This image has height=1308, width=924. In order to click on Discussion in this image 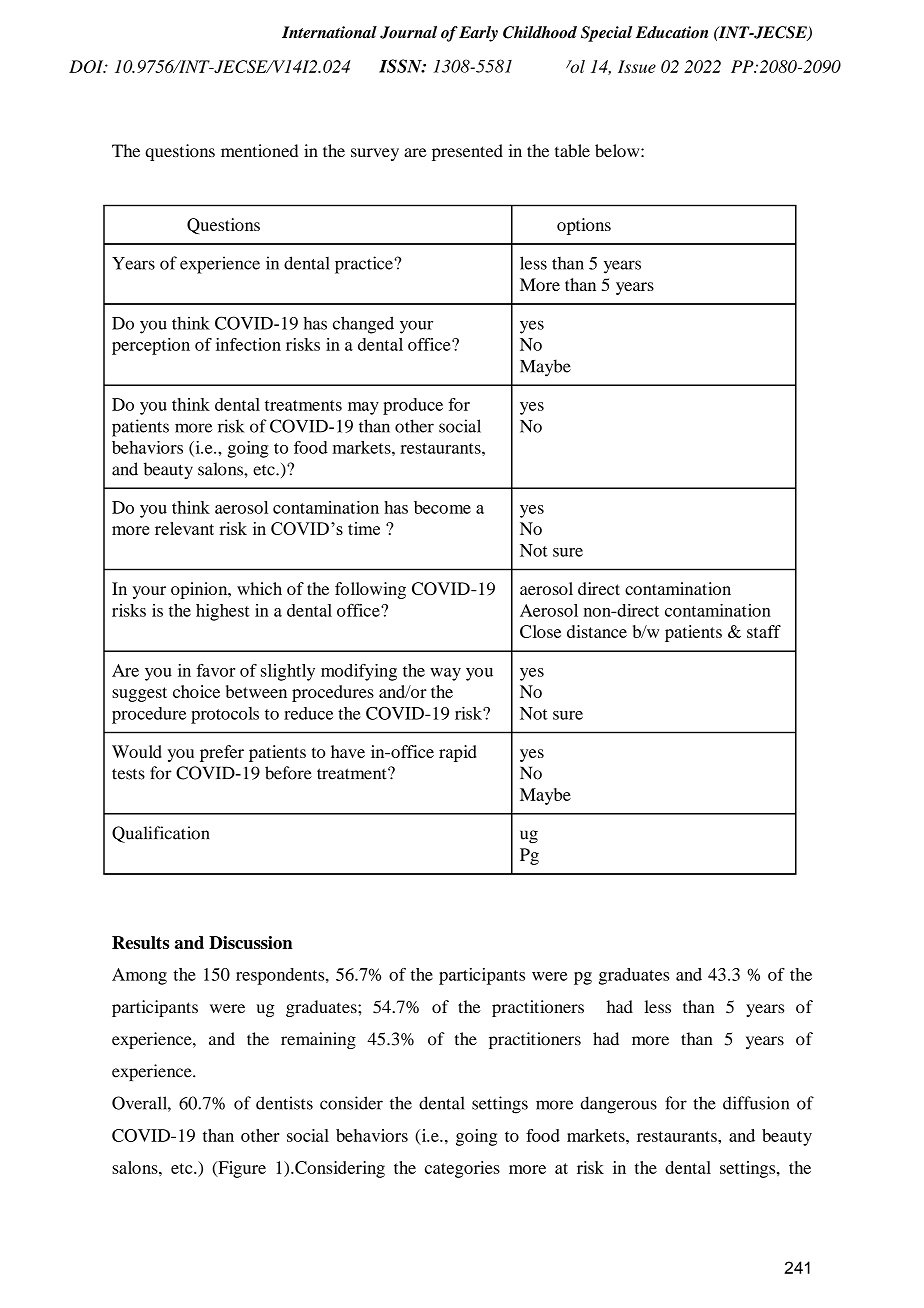, I will do `click(251, 942)`.
